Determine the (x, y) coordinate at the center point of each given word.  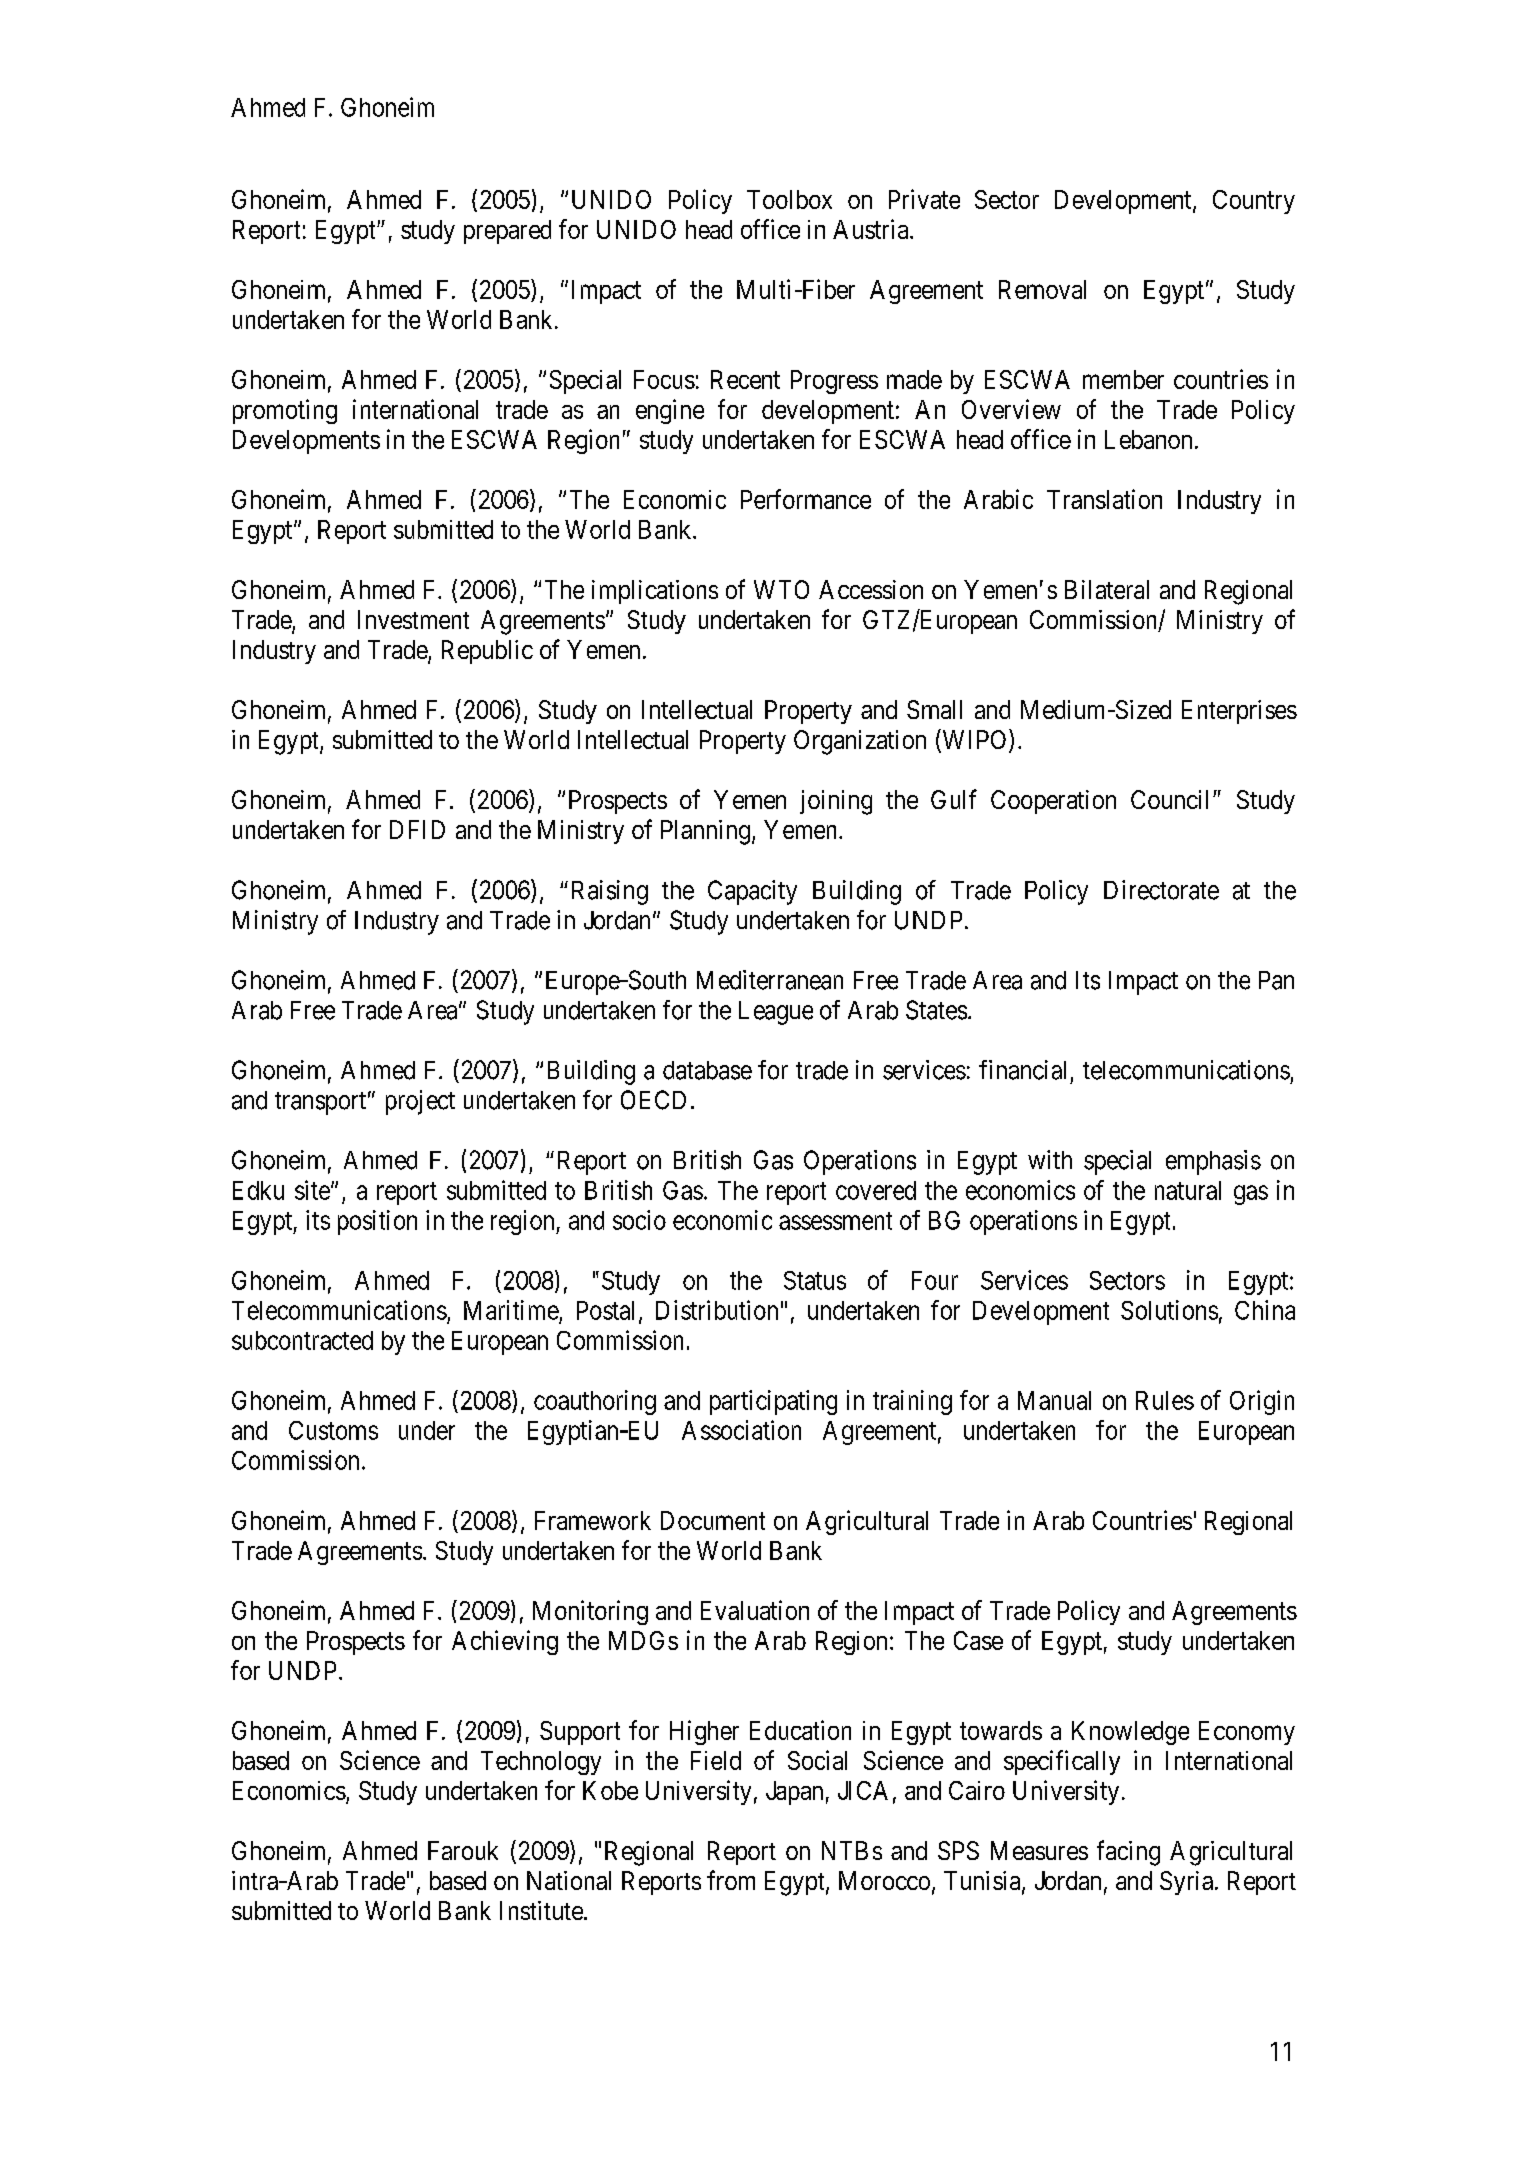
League (776, 1013)
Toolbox (789, 199)
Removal (1042, 289)
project (420, 1102)
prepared (507, 232)
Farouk (463, 1850)
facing (1128, 1853)
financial (1022, 1070)
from (731, 1880)
